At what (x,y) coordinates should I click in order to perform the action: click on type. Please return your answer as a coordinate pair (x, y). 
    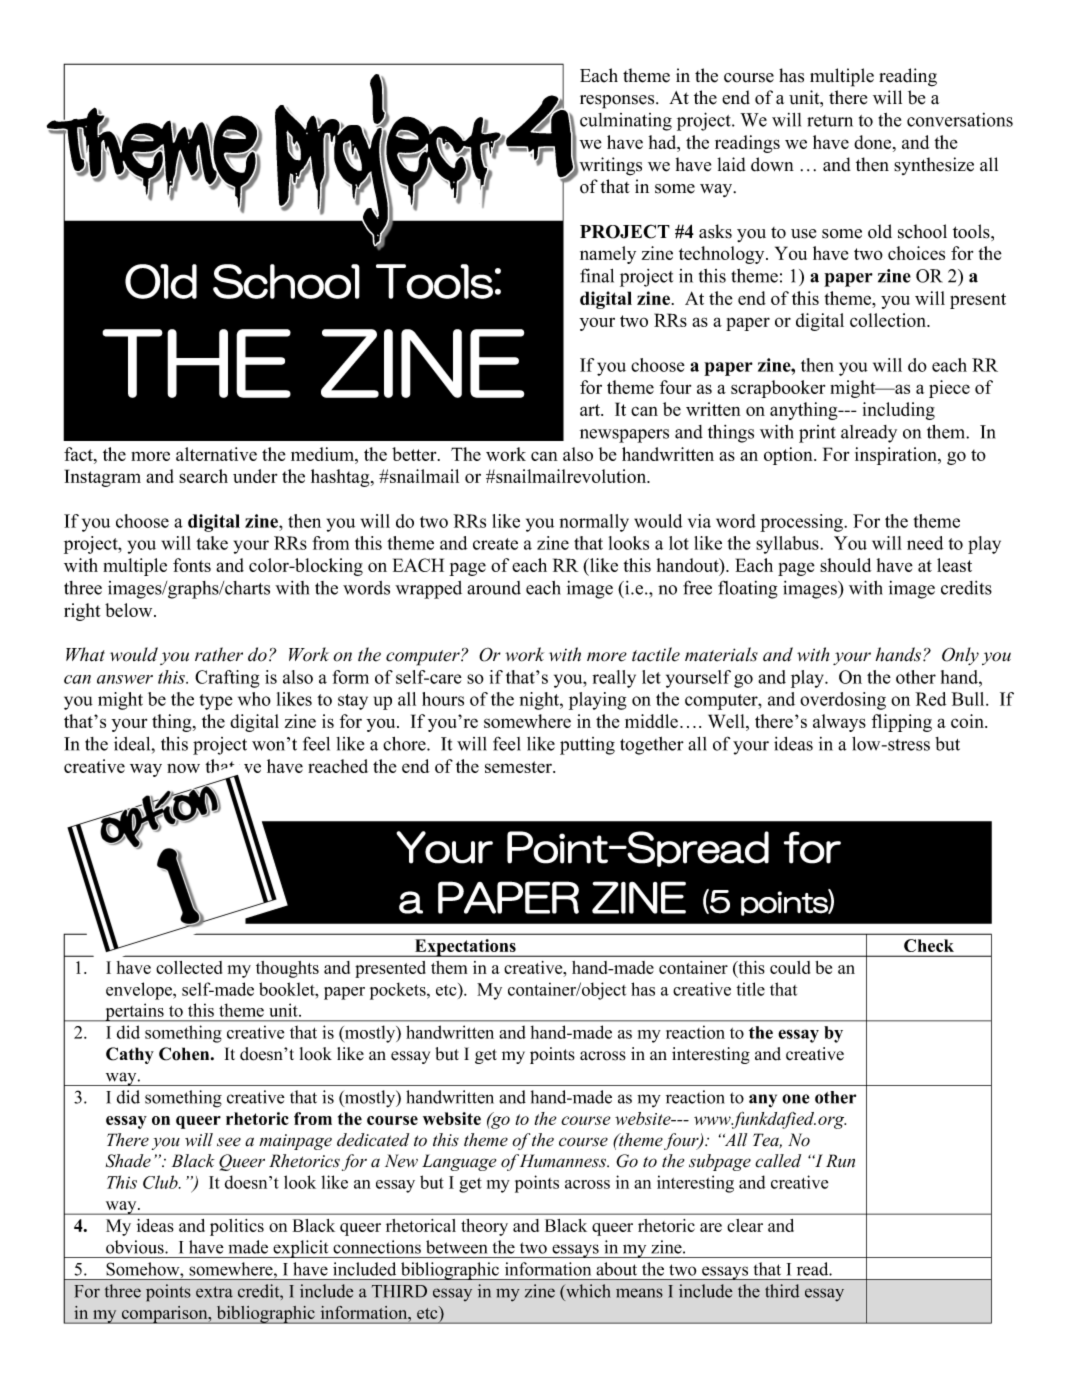
    Looking at the image, I should click on (216, 702).
